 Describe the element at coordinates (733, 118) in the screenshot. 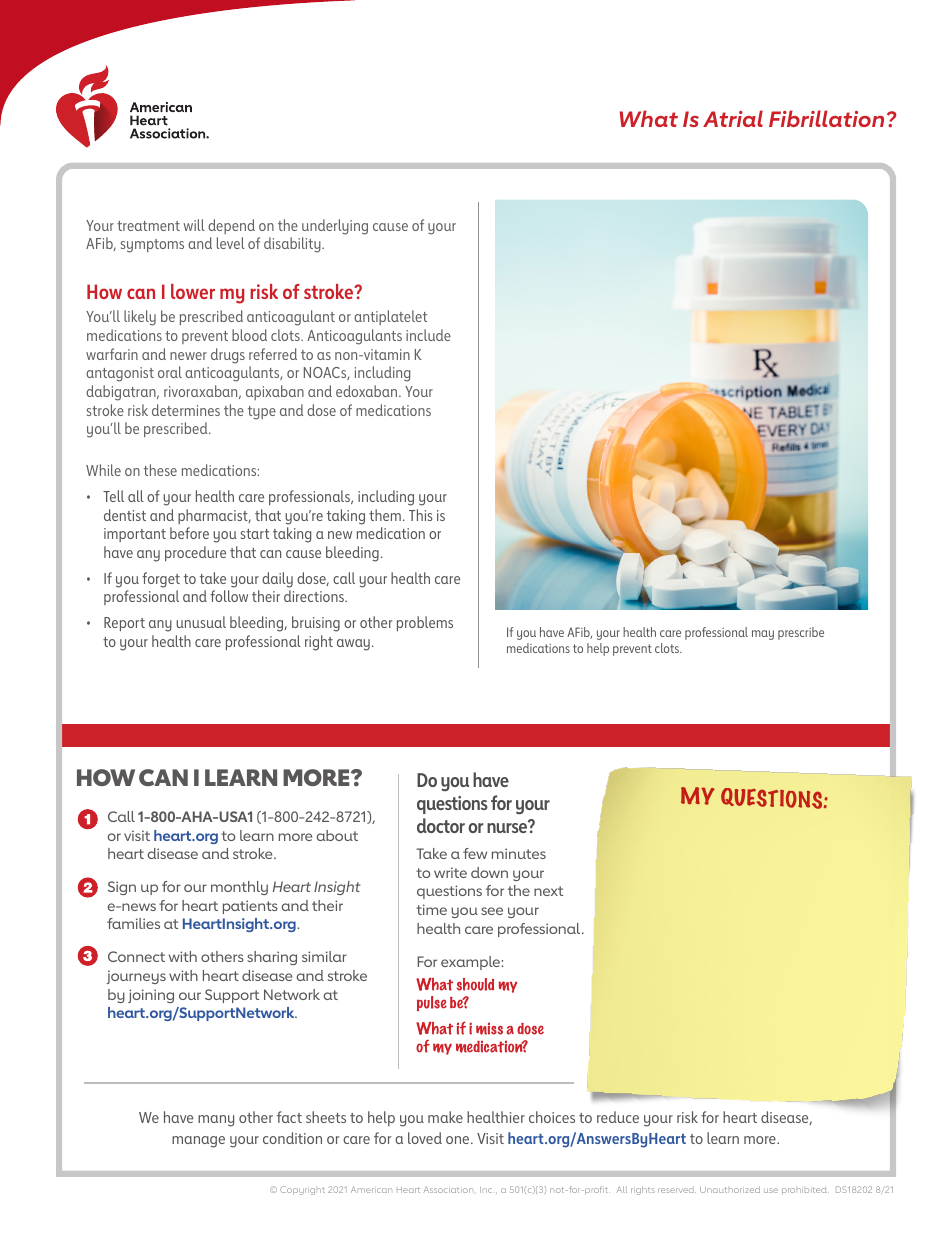

I see `Atrial` at that location.
